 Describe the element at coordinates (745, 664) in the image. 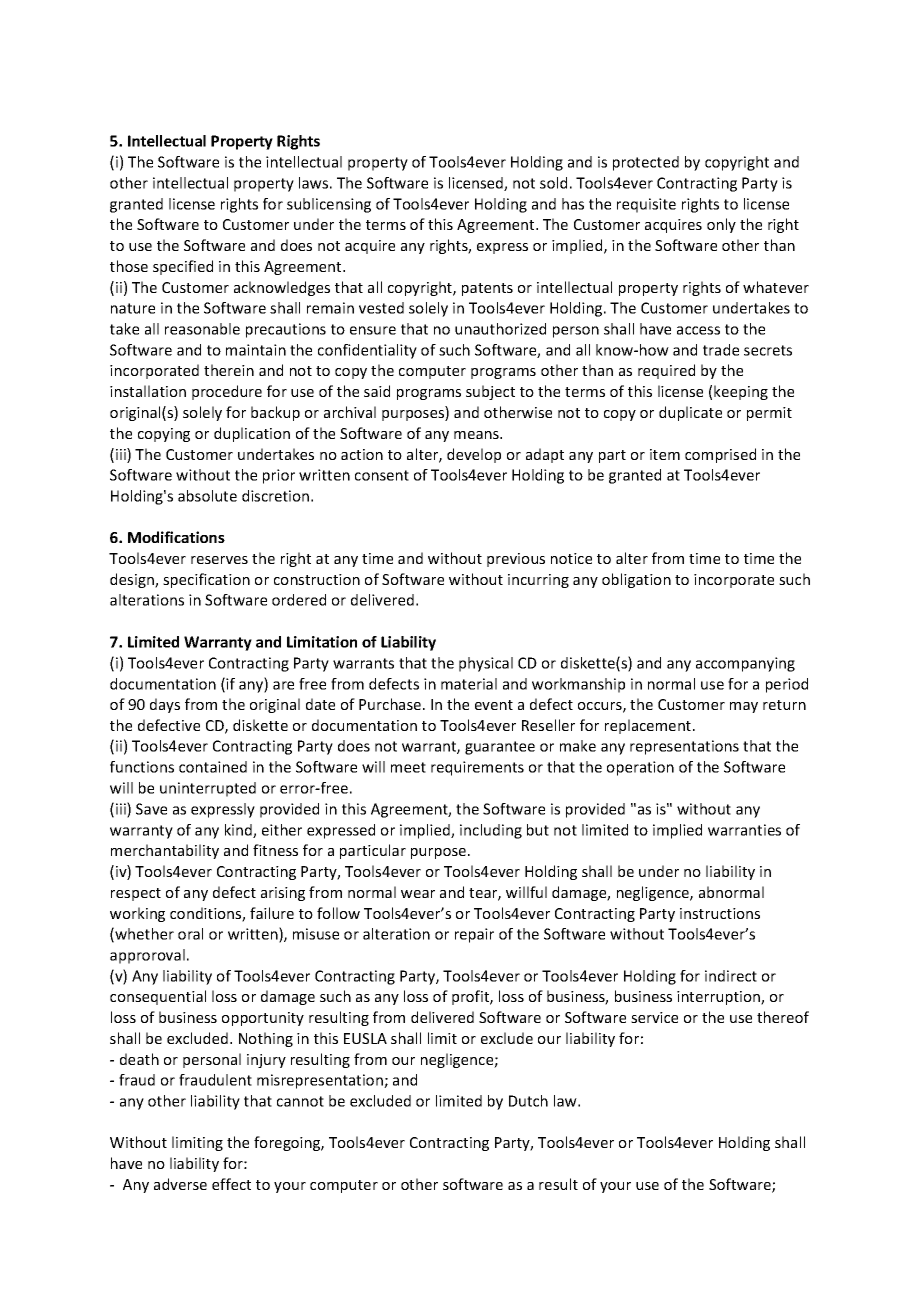

I see `accompanying` at that location.
